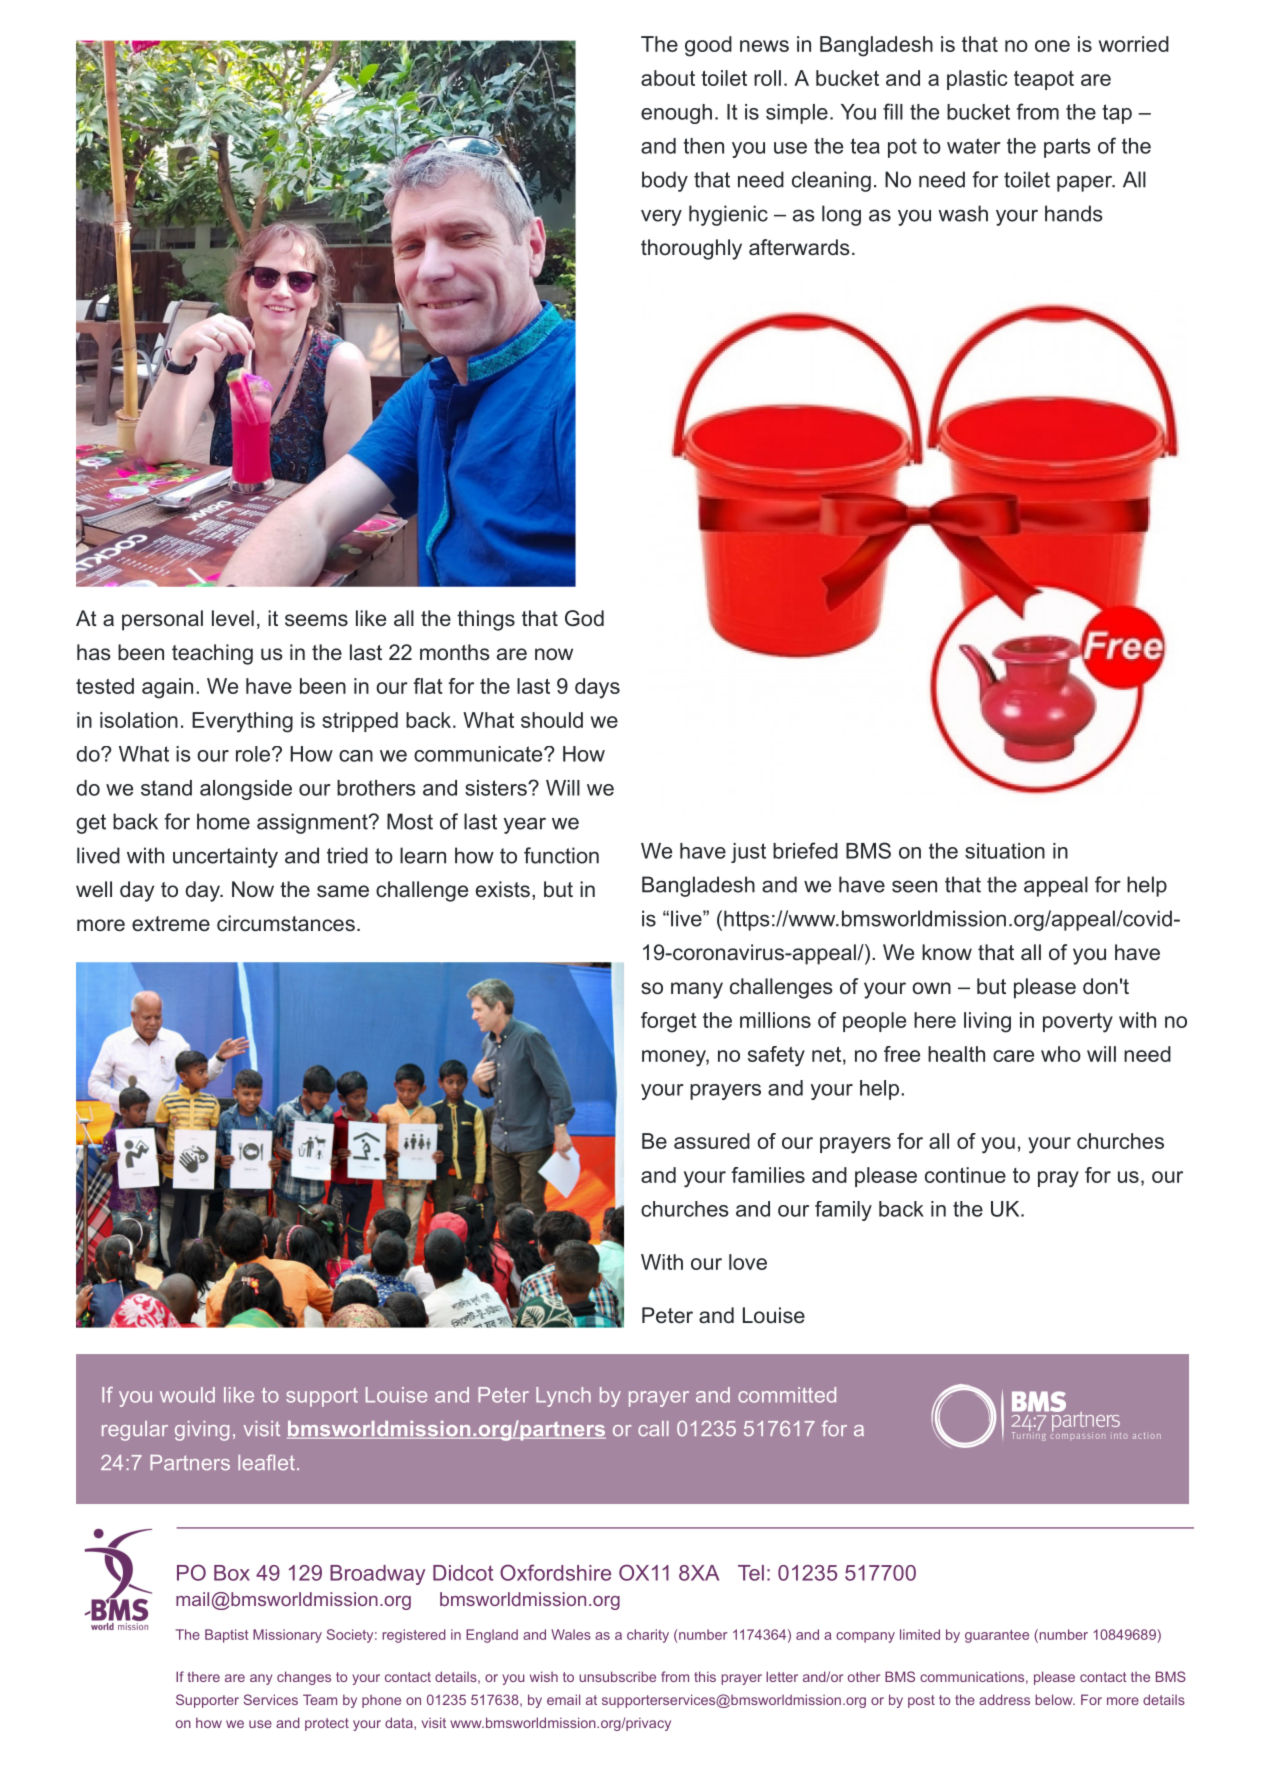  What do you see at coordinates (226, 1636) in the screenshot?
I see `Baptist` at bounding box center [226, 1636].
